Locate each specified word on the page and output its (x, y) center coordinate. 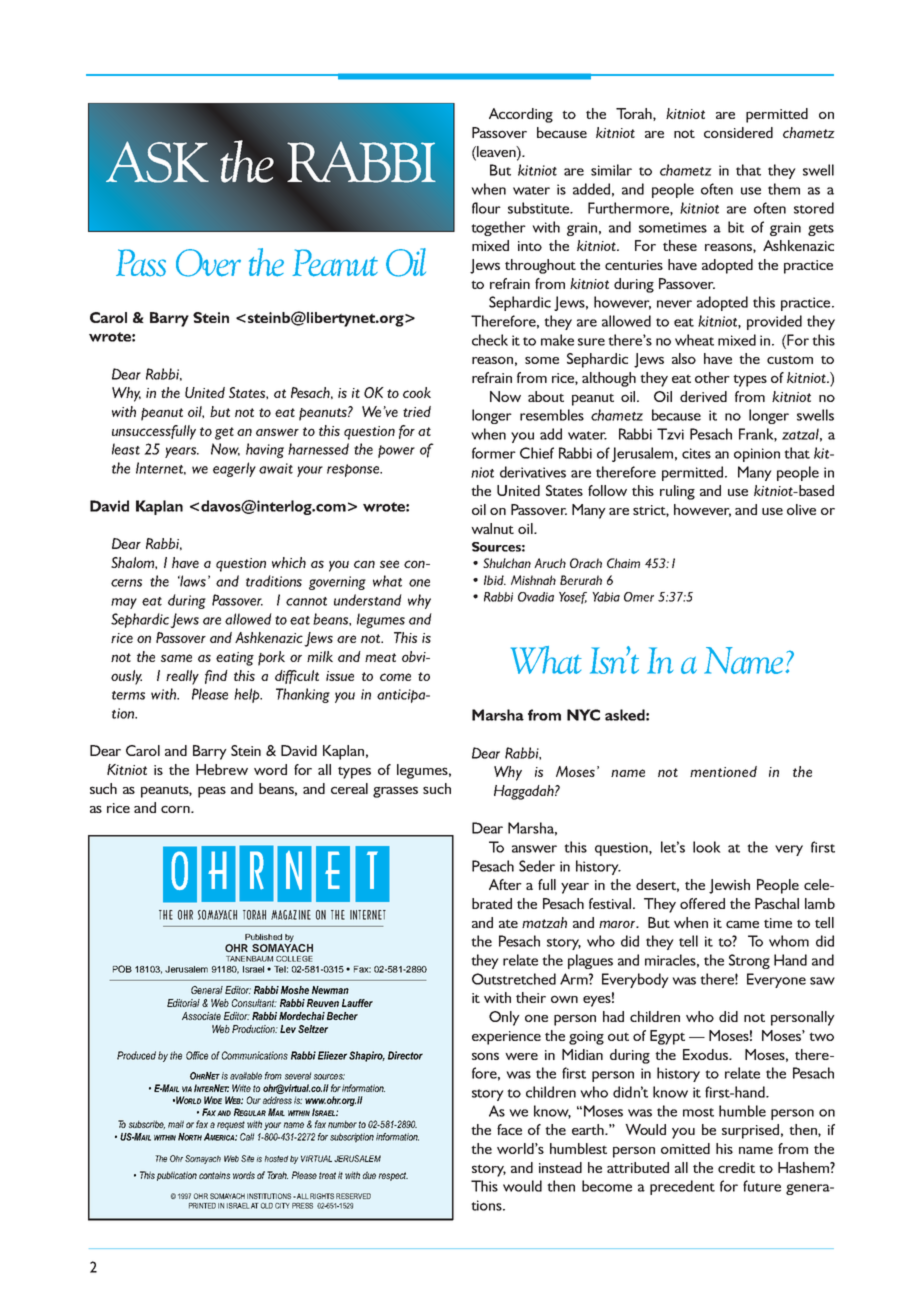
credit (736, 1167)
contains (214, 1175)
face (509, 1129)
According (521, 115)
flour (486, 208)
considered (738, 132)
